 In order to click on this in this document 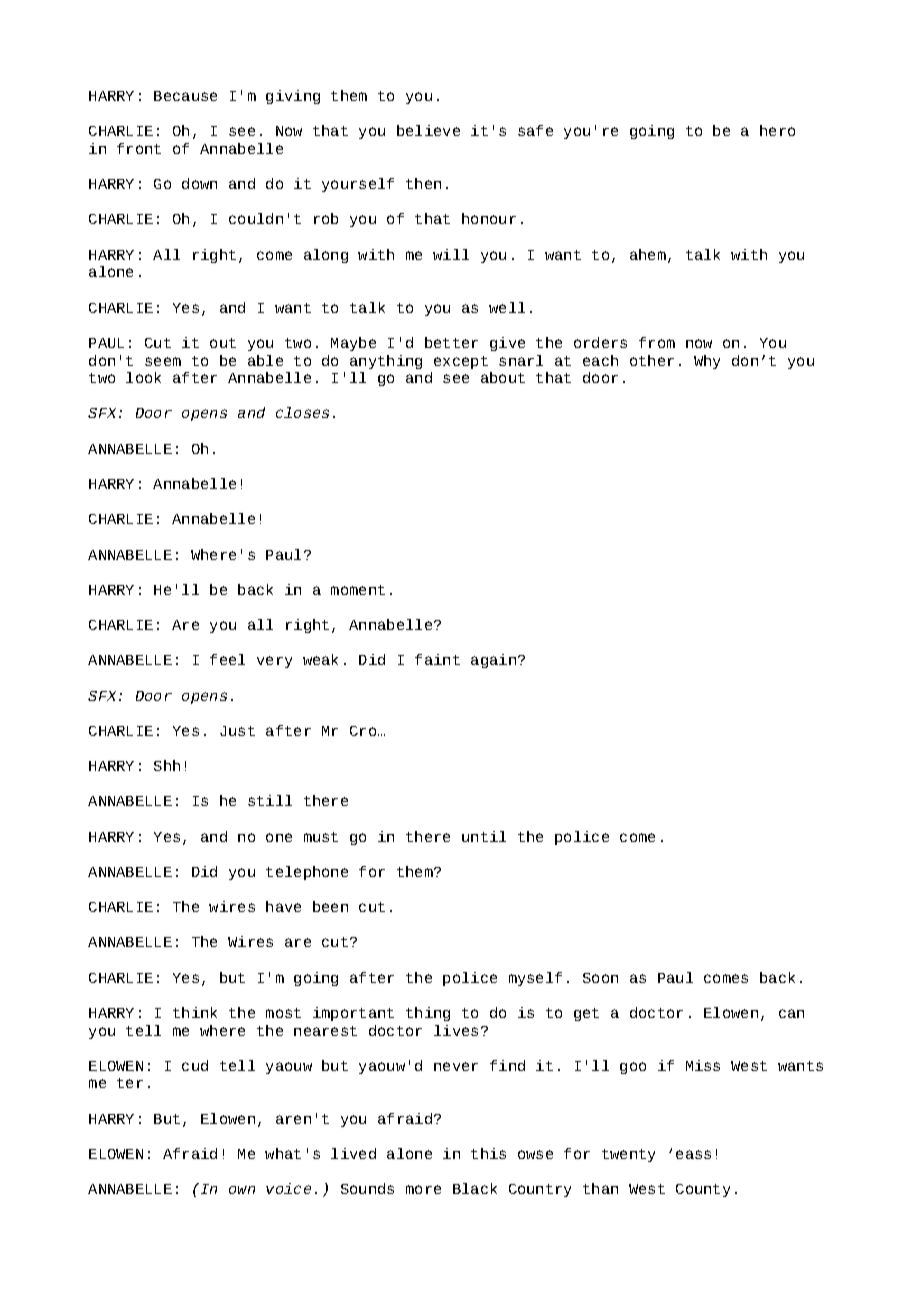, I will do `click(488, 1153)`.
